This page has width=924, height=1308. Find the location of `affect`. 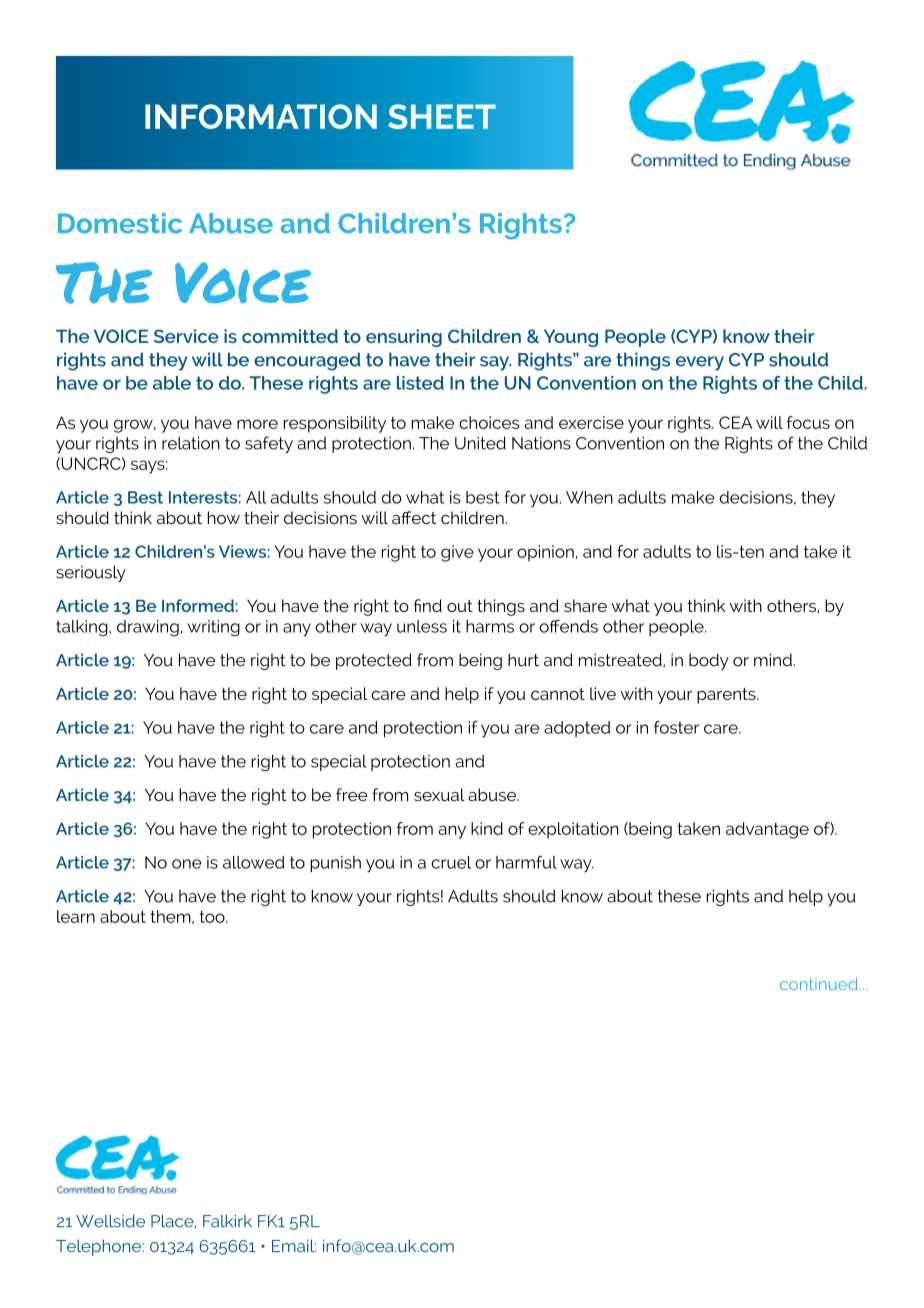

affect is located at coordinates (414, 517).
